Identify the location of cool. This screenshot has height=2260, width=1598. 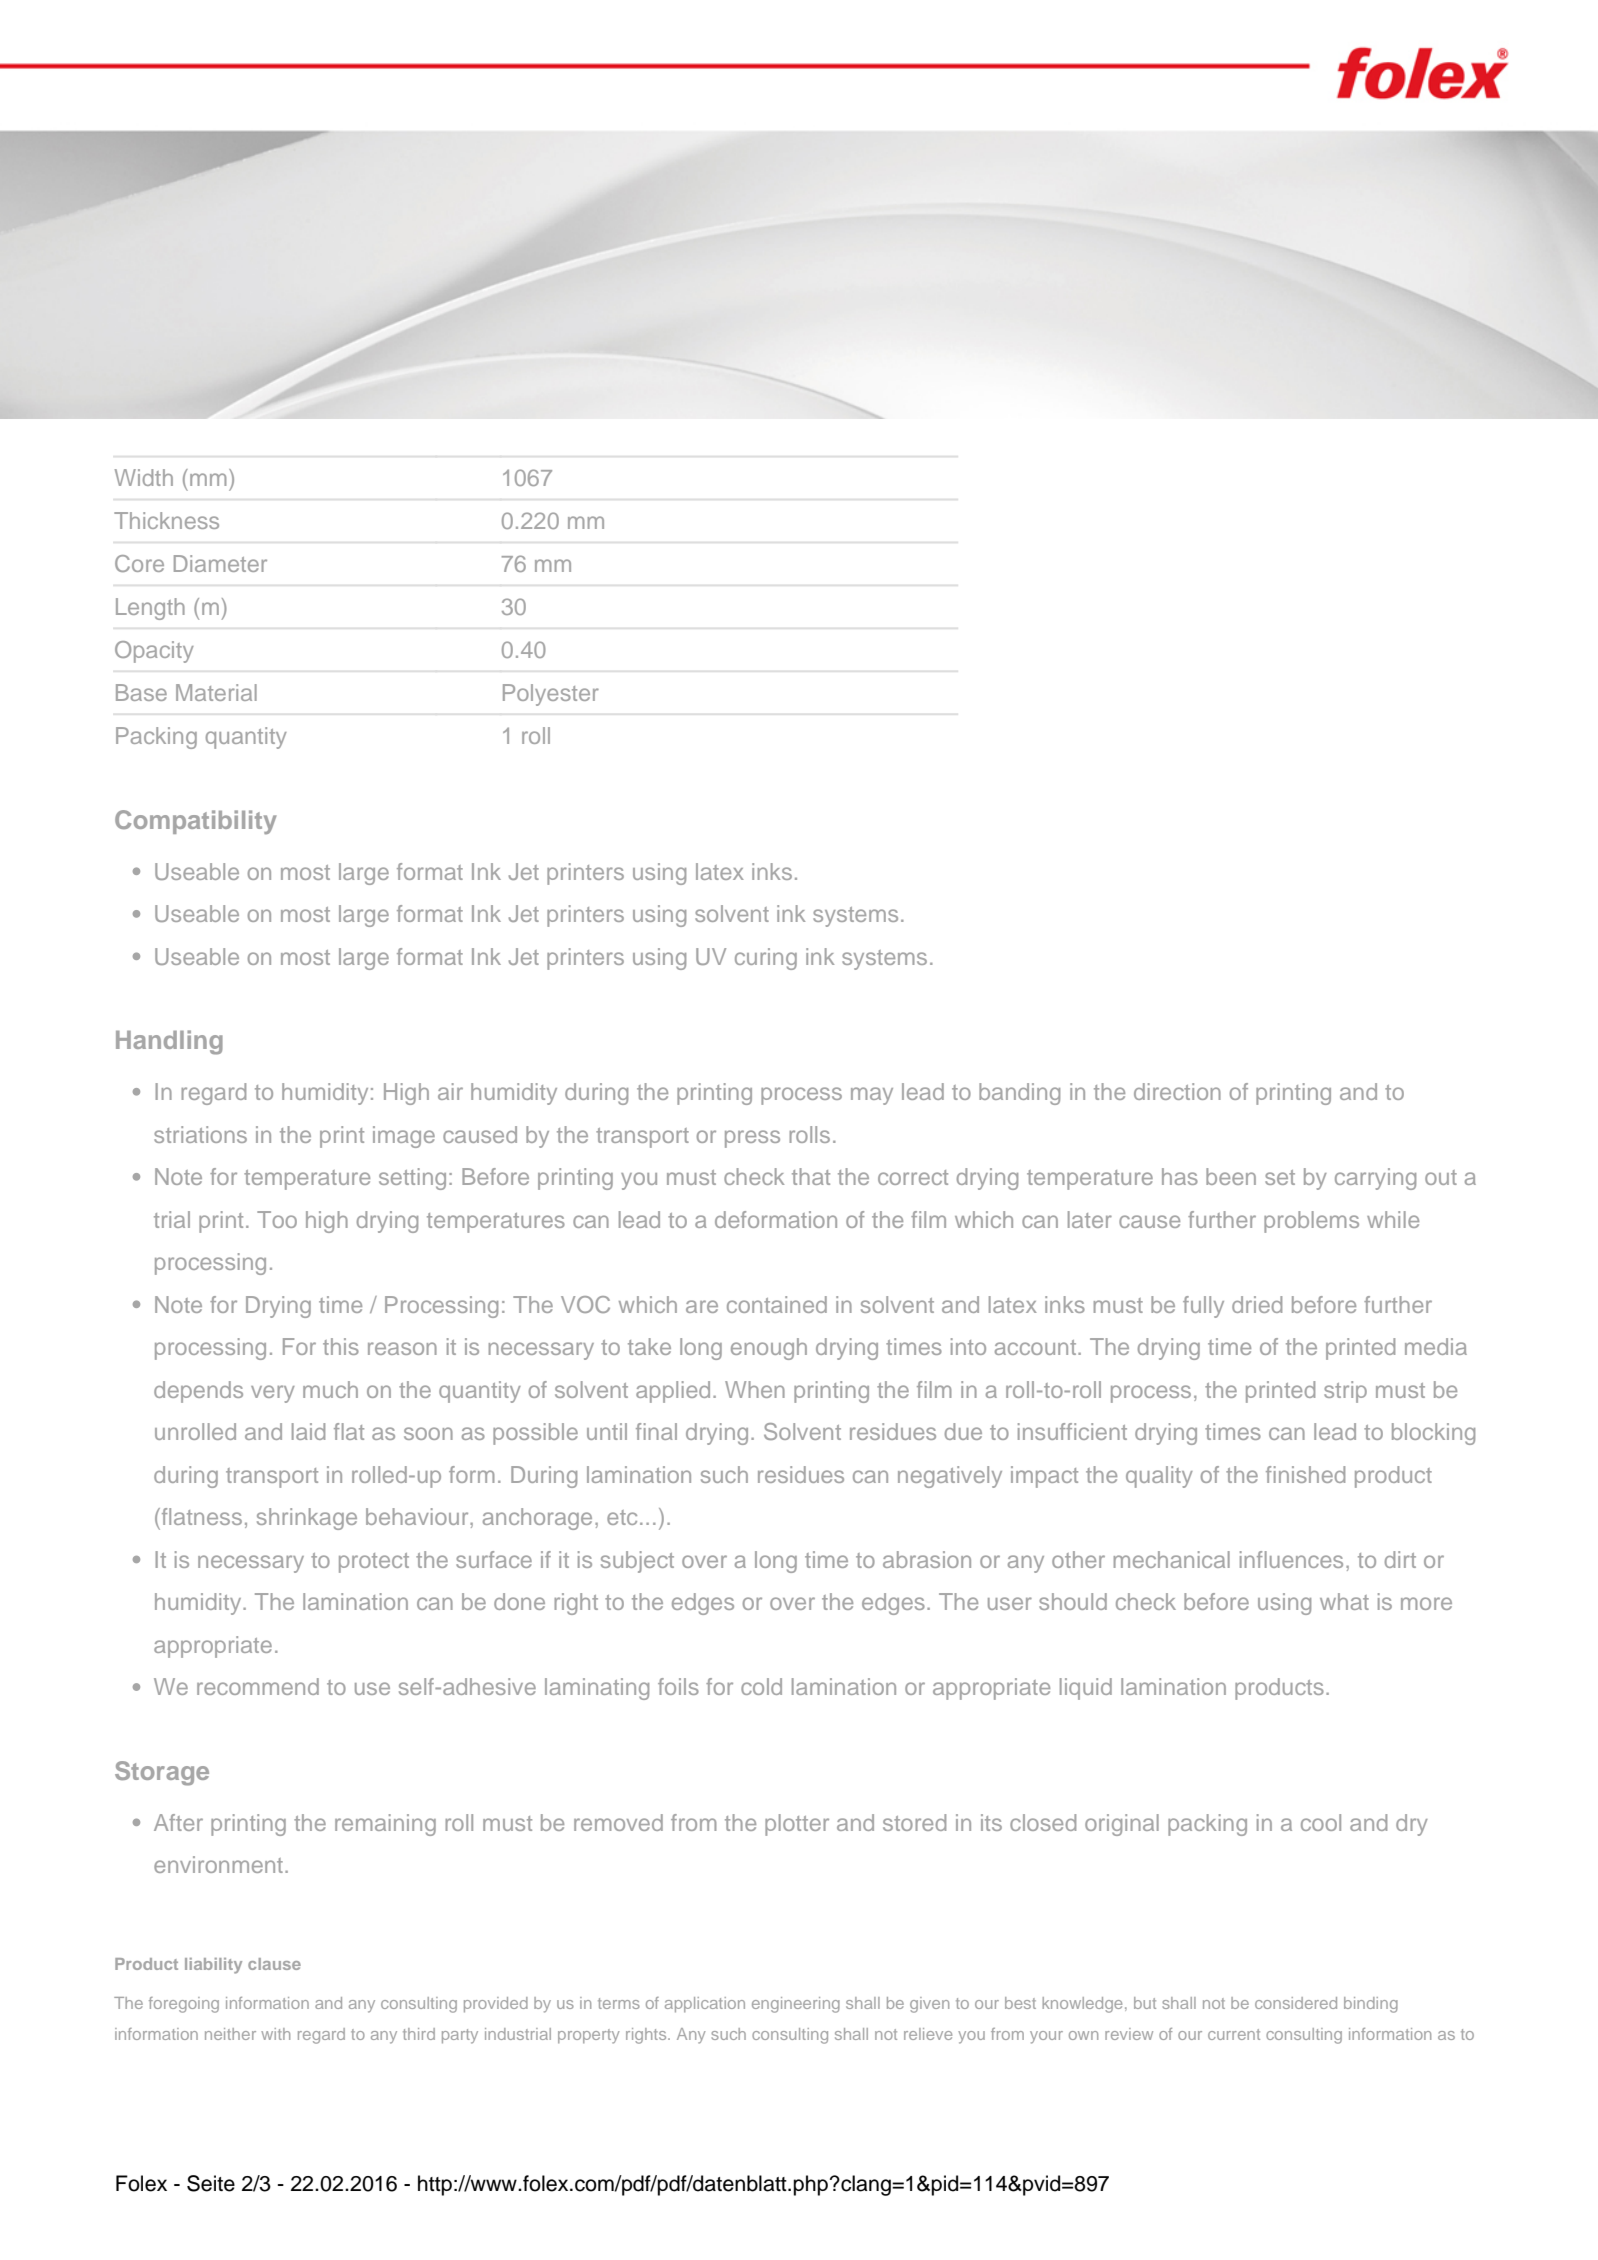
(1321, 1822).
